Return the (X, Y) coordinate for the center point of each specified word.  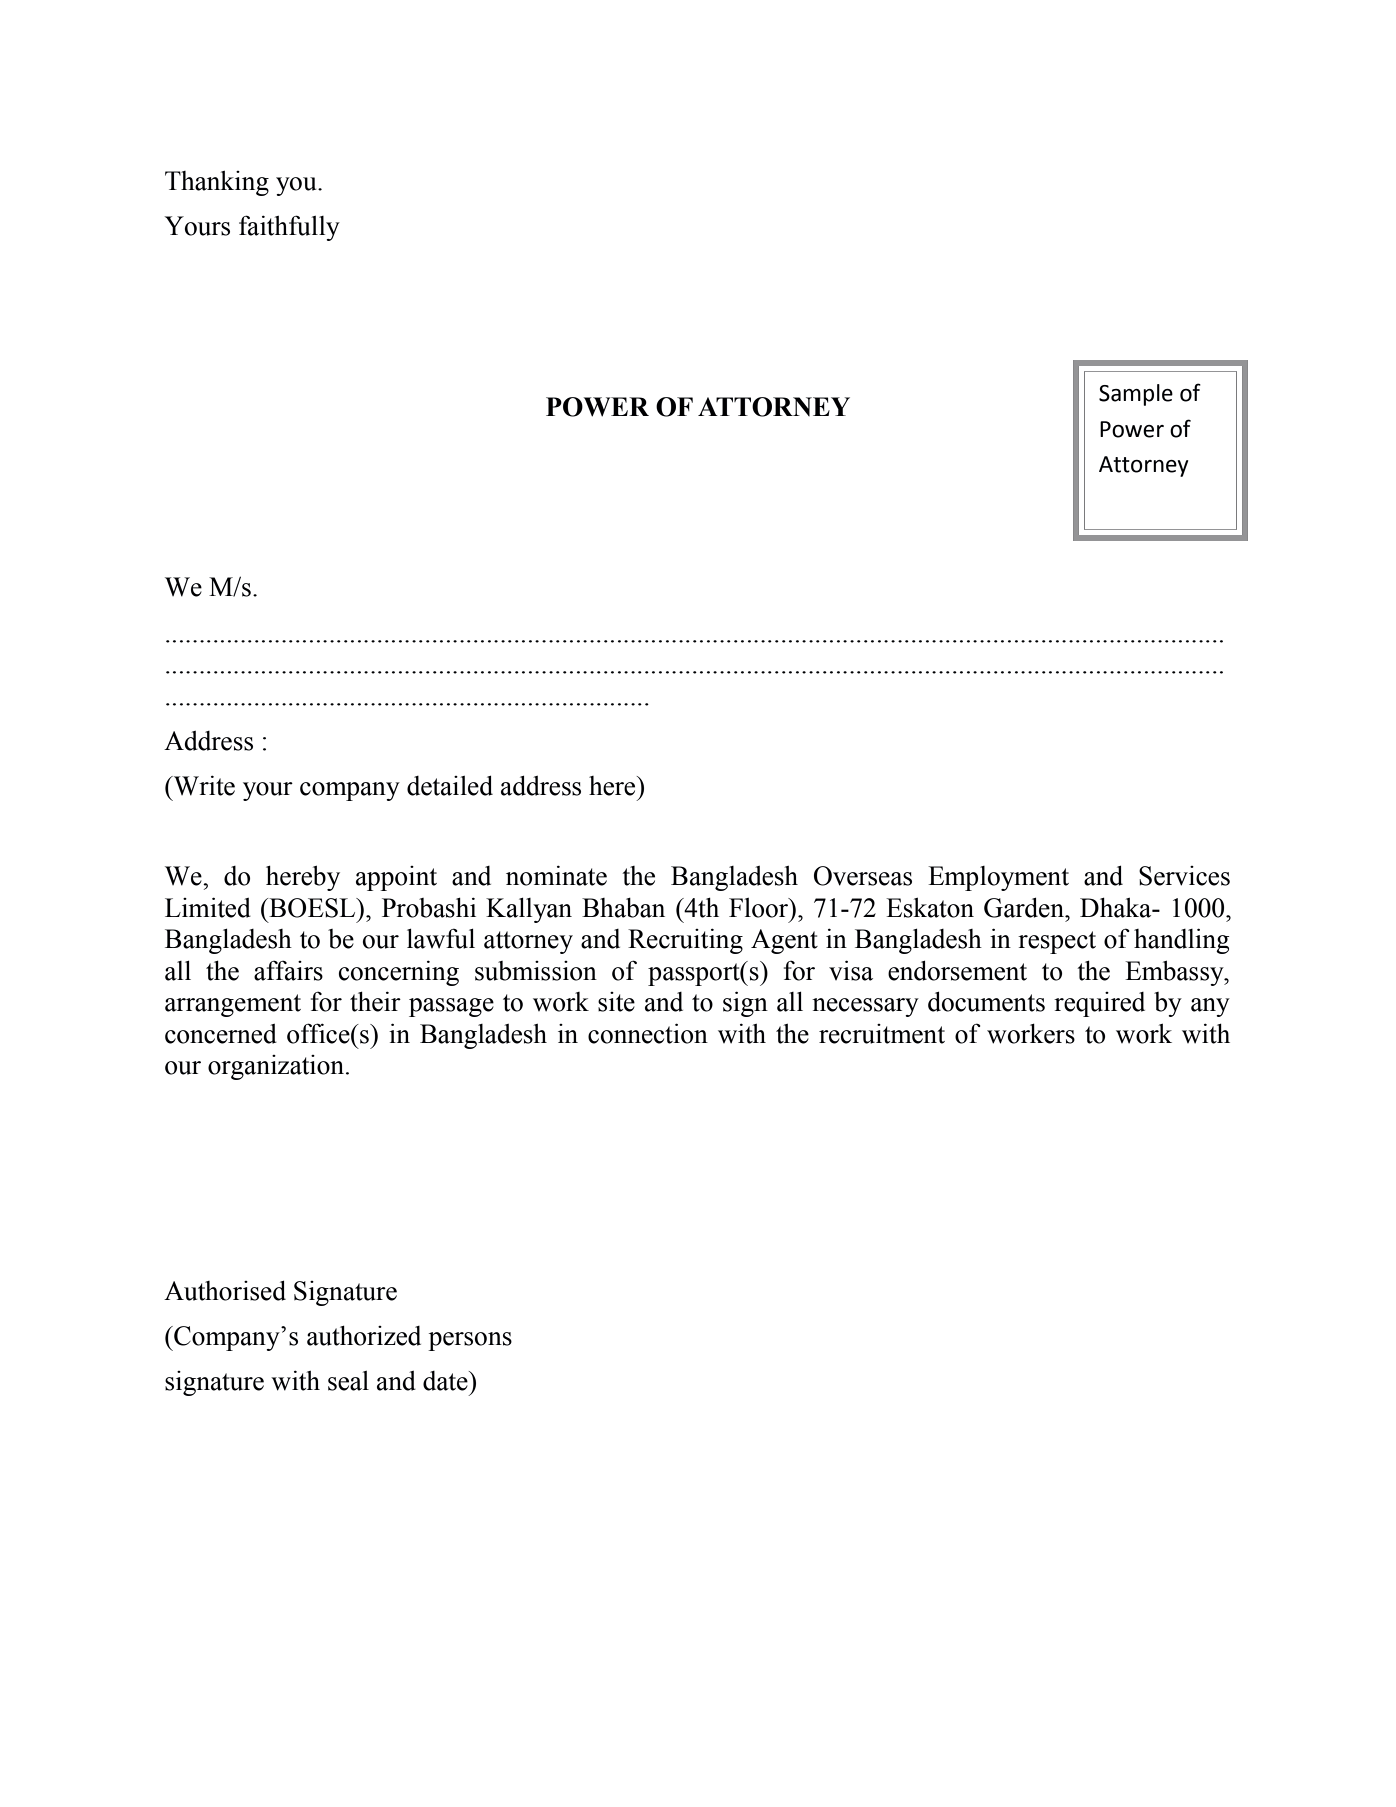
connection (648, 1033)
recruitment (882, 1034)
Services (1184, 876)
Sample (1136, 395)
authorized (364, 1335)
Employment (998, 878)
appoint (396, 878)
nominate (556, 875)
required (1099, 1004)
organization (277, 1067)
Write (203, 785)
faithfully (289, 228)
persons (470, 1341)
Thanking (217, 183)
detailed (450, 785)
